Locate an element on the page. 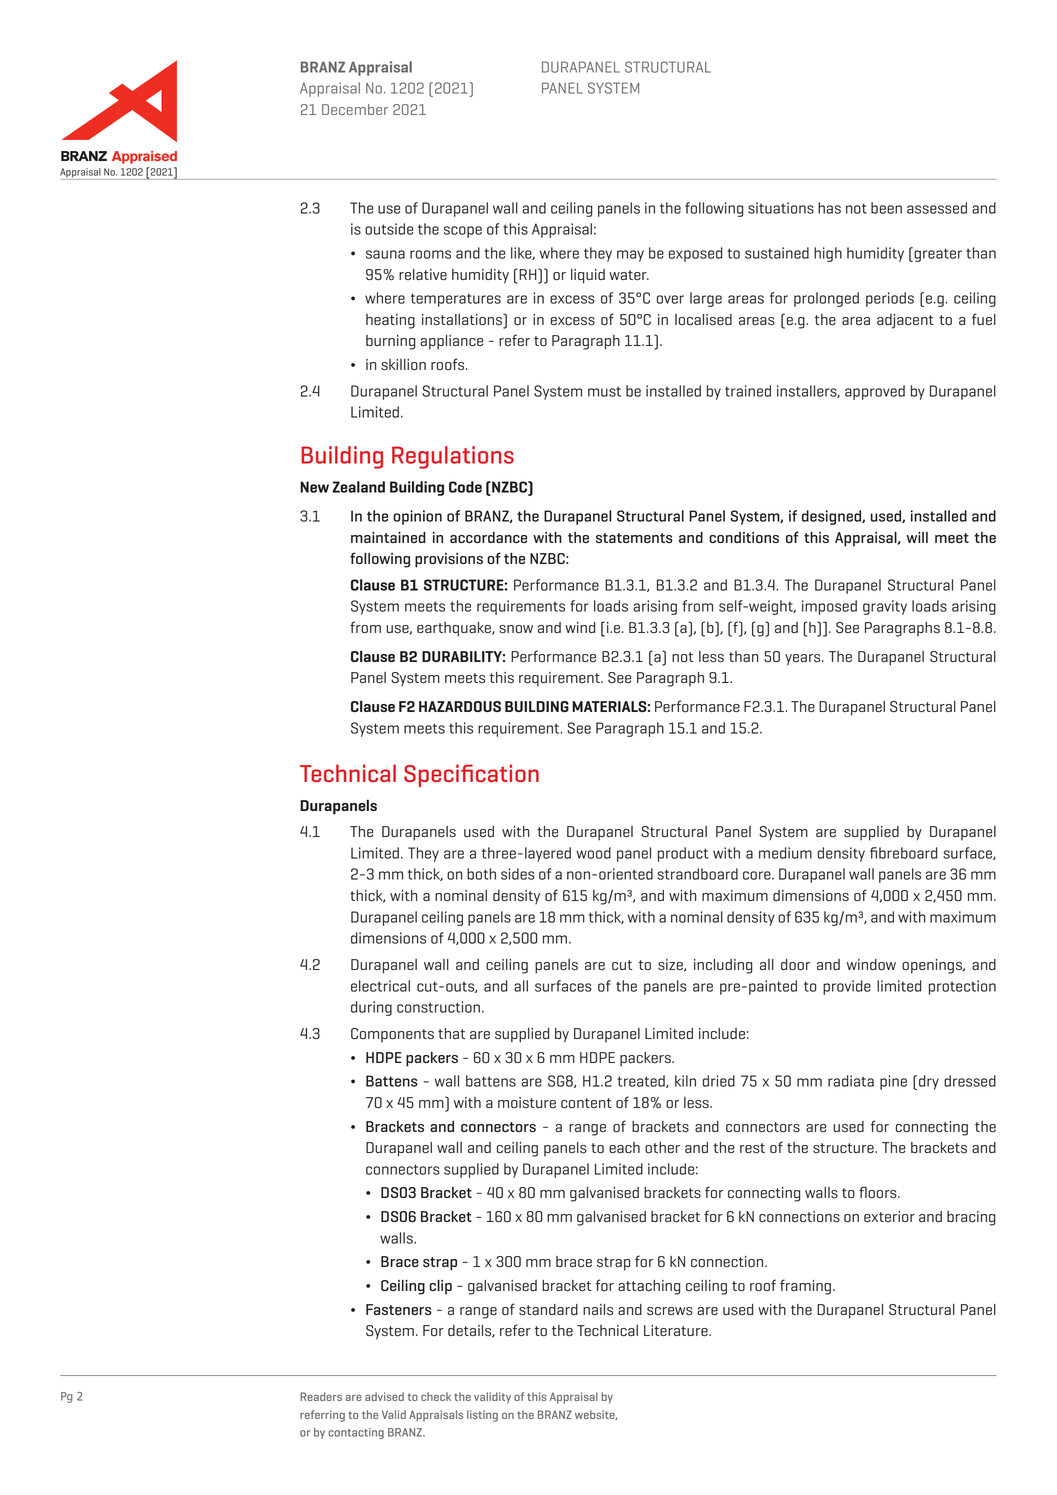 The height and width of the document is (1495, 1057). medium is located at coordinates (785, 853).
